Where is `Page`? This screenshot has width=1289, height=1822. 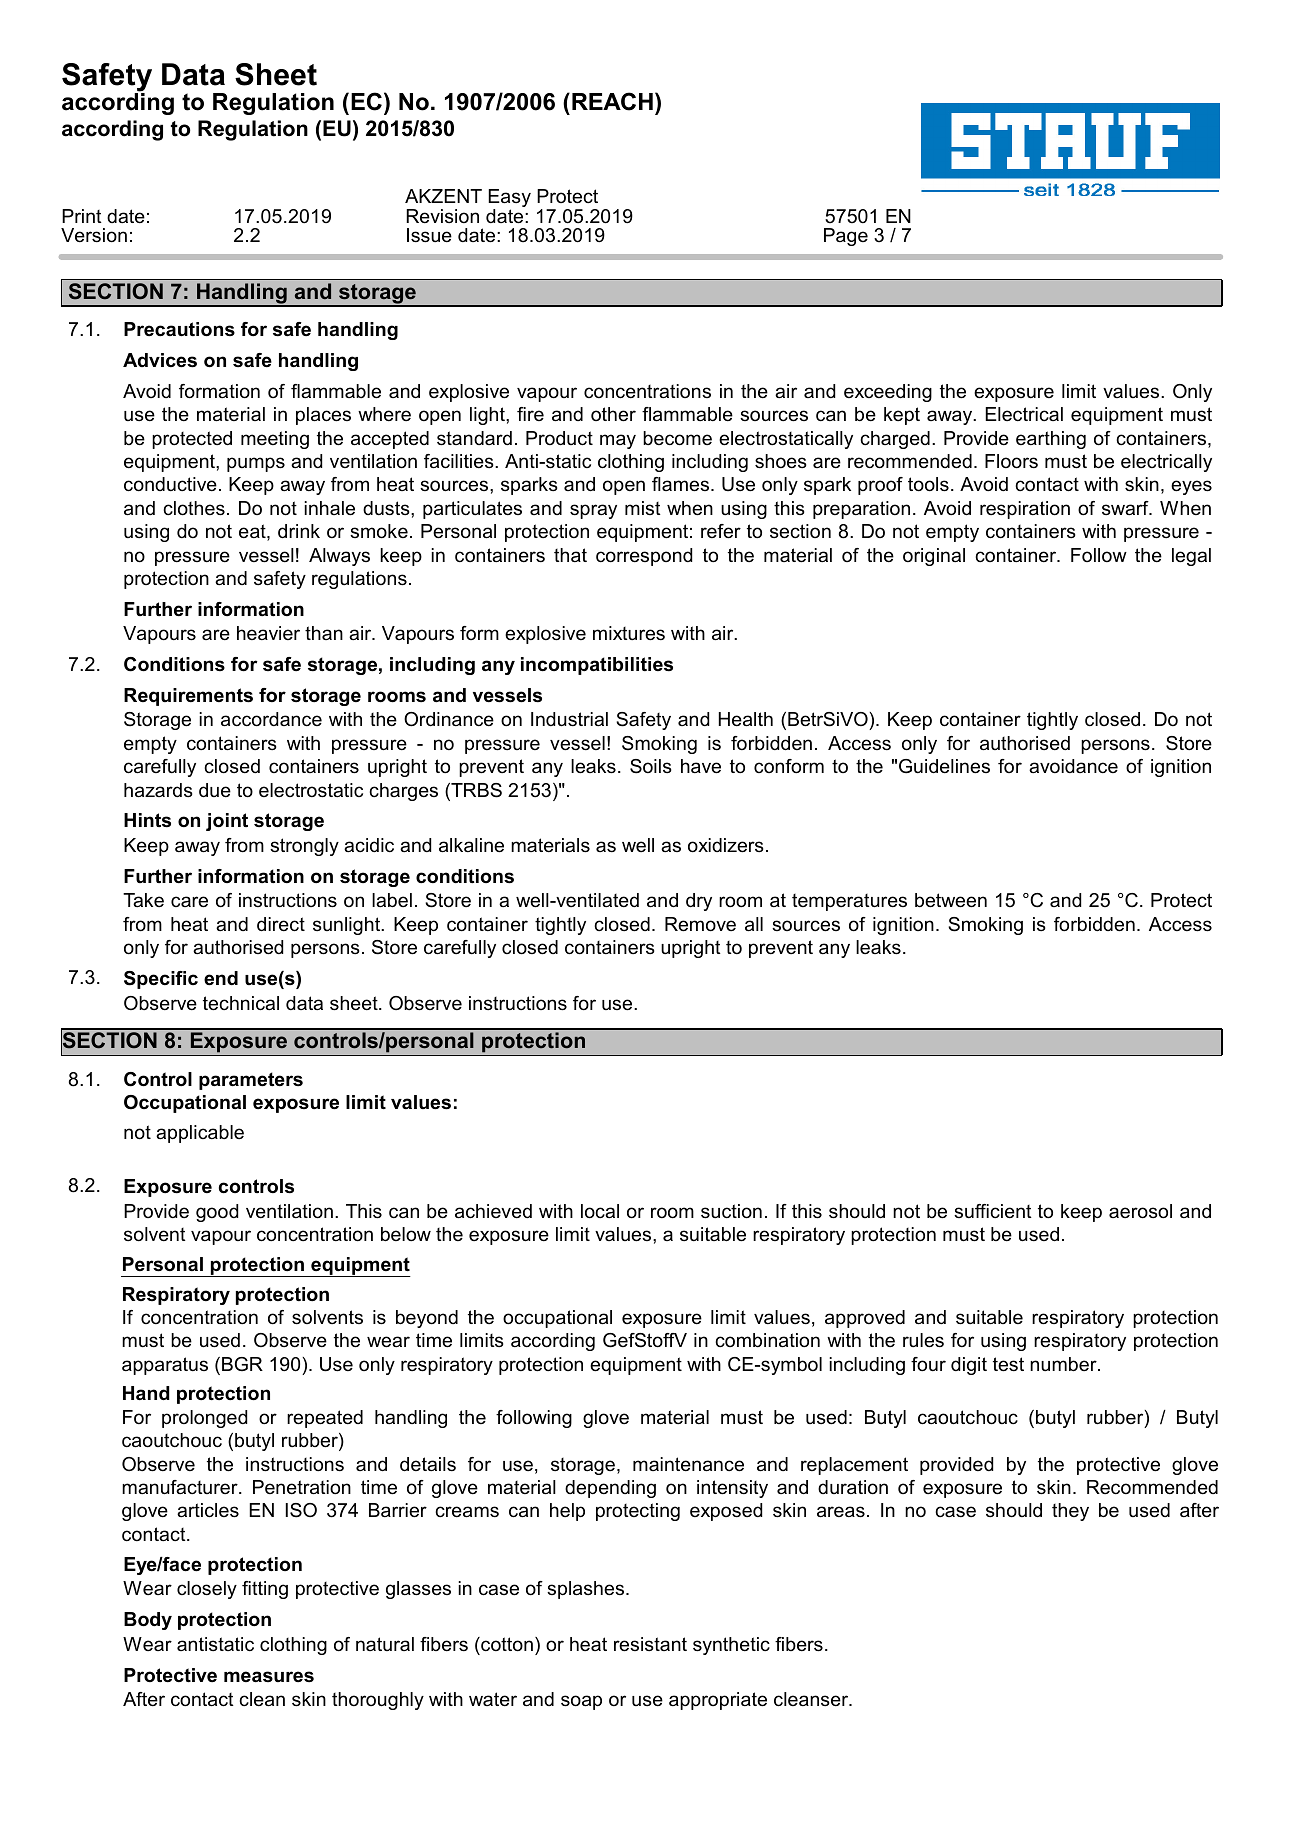
Page is located at coordinates (846, 237).
